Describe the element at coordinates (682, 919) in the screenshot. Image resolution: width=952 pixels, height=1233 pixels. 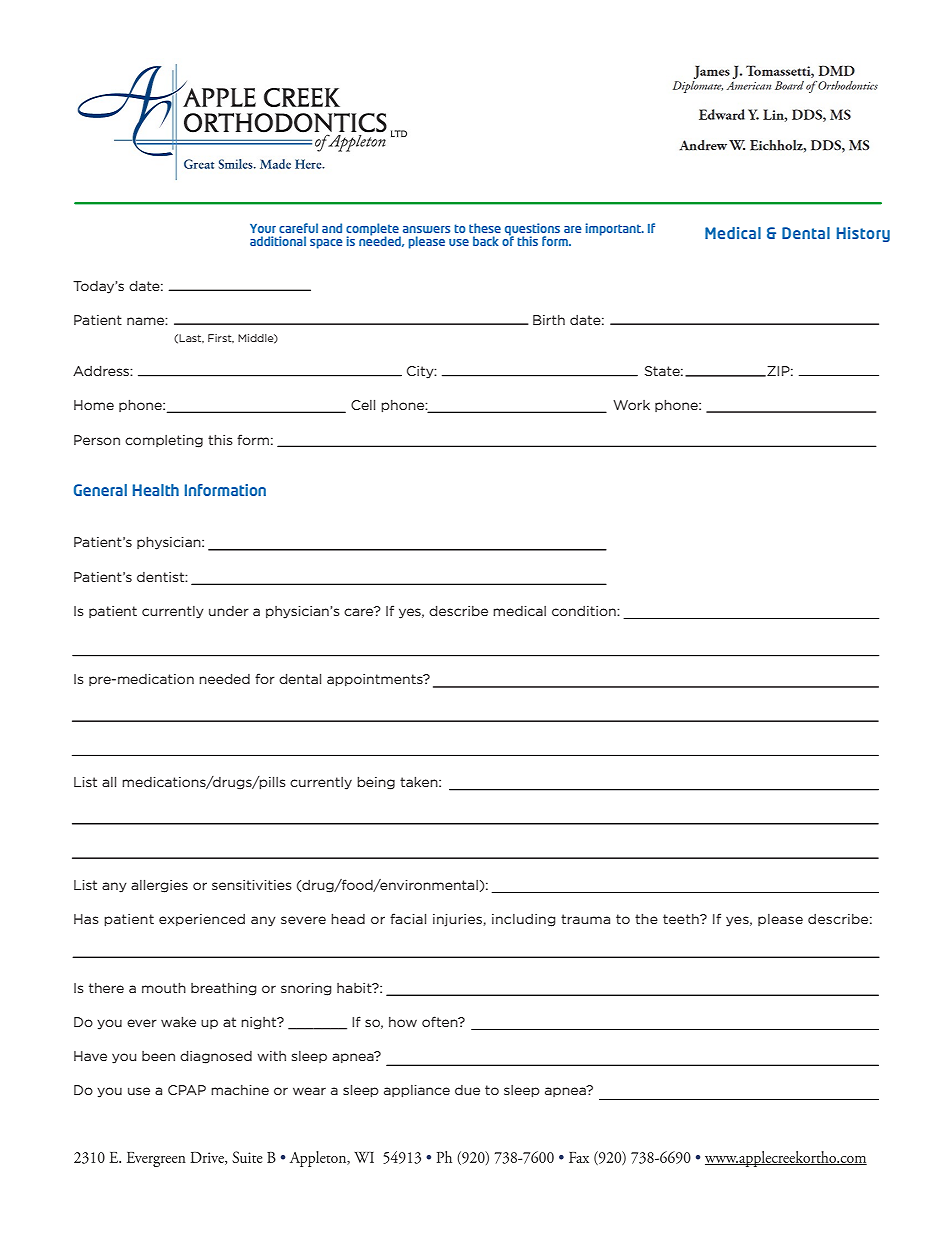
I see `teeth` at that location.
